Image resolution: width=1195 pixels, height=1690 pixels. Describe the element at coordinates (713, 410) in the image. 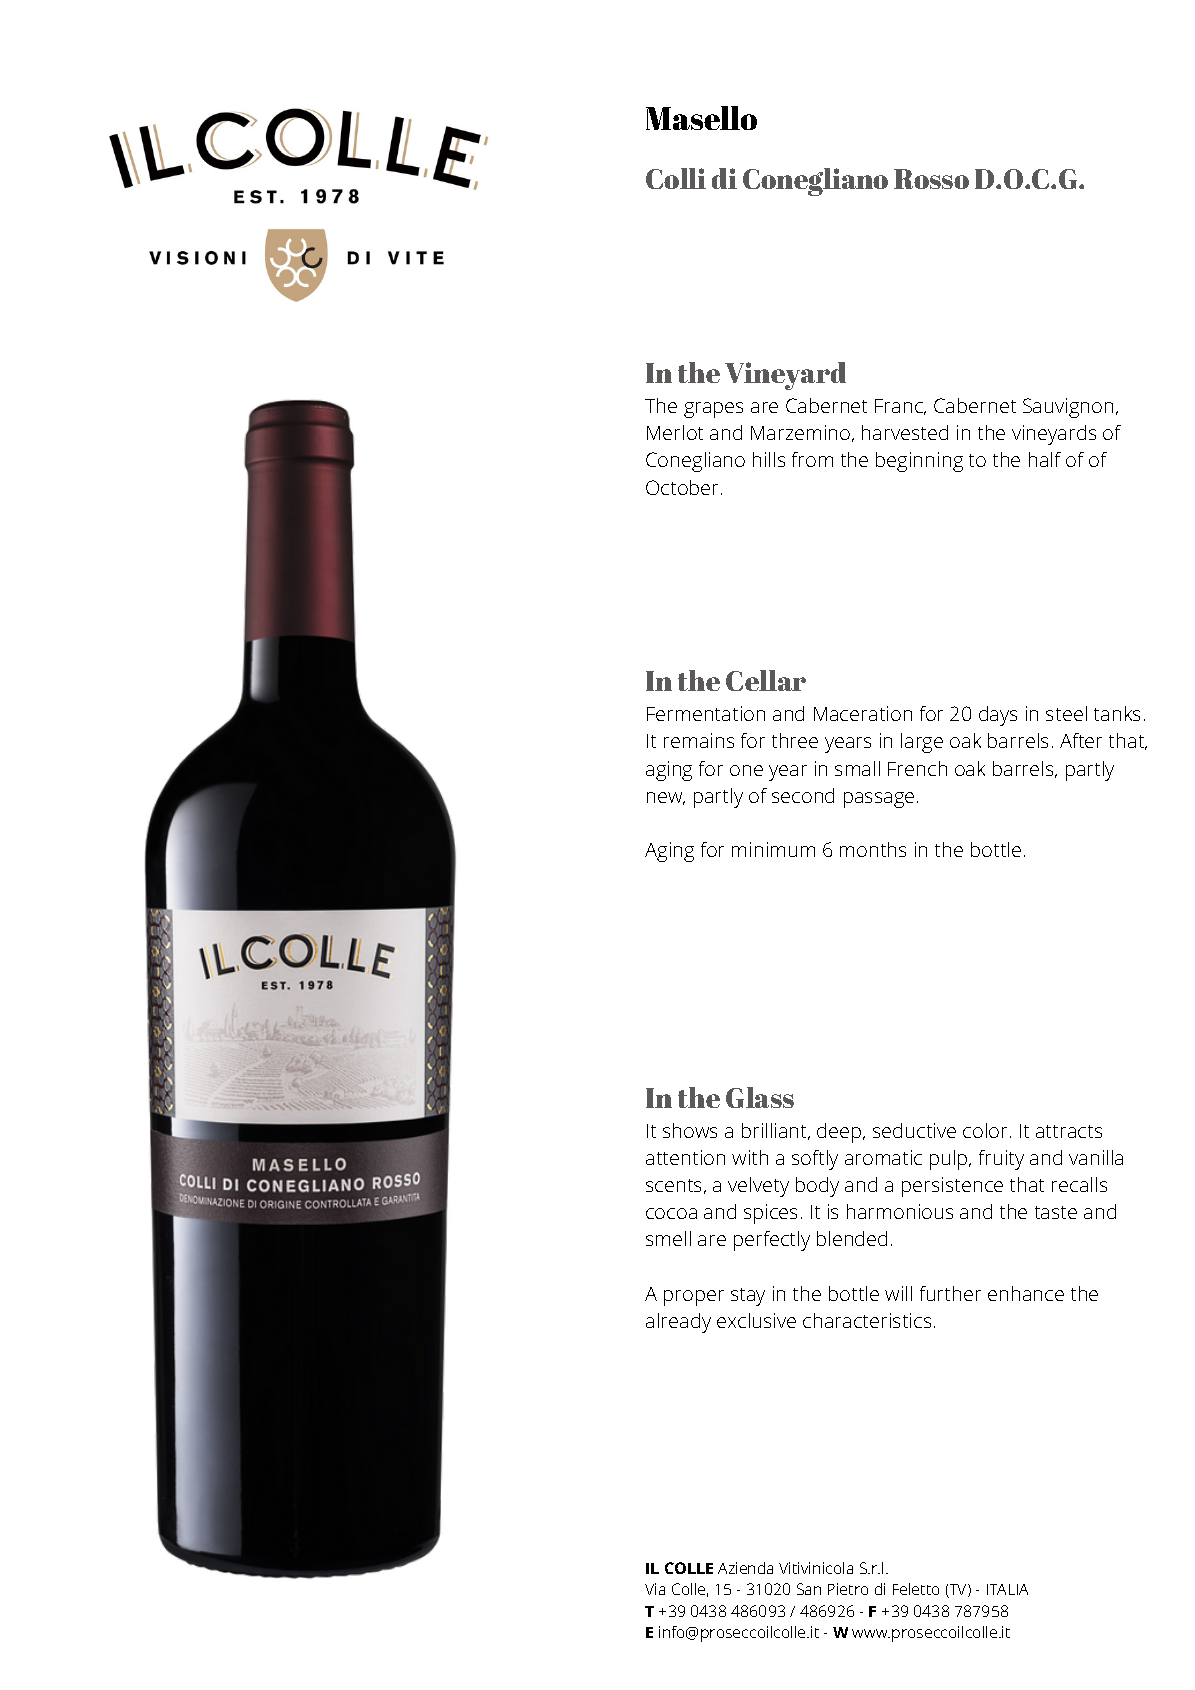

I see `grapes` at that location.
